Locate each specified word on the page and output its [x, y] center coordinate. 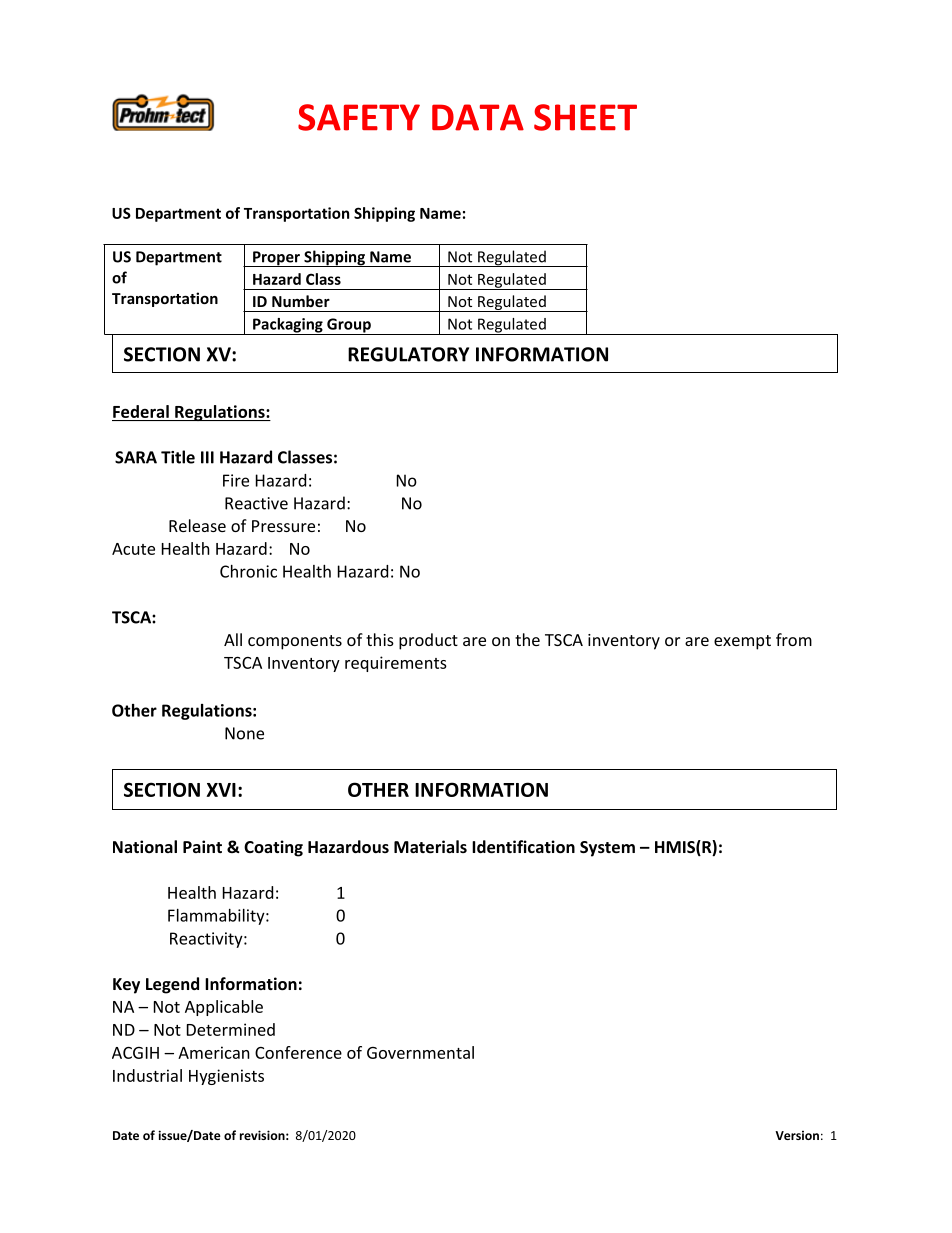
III [207, 457]
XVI [221, 790]
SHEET [585, 117]
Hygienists [226, 1077]
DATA [478, 117]
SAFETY [359, 117]
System [607, 849]
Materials [430, 846]
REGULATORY [408, 354]
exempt [742, 642]
